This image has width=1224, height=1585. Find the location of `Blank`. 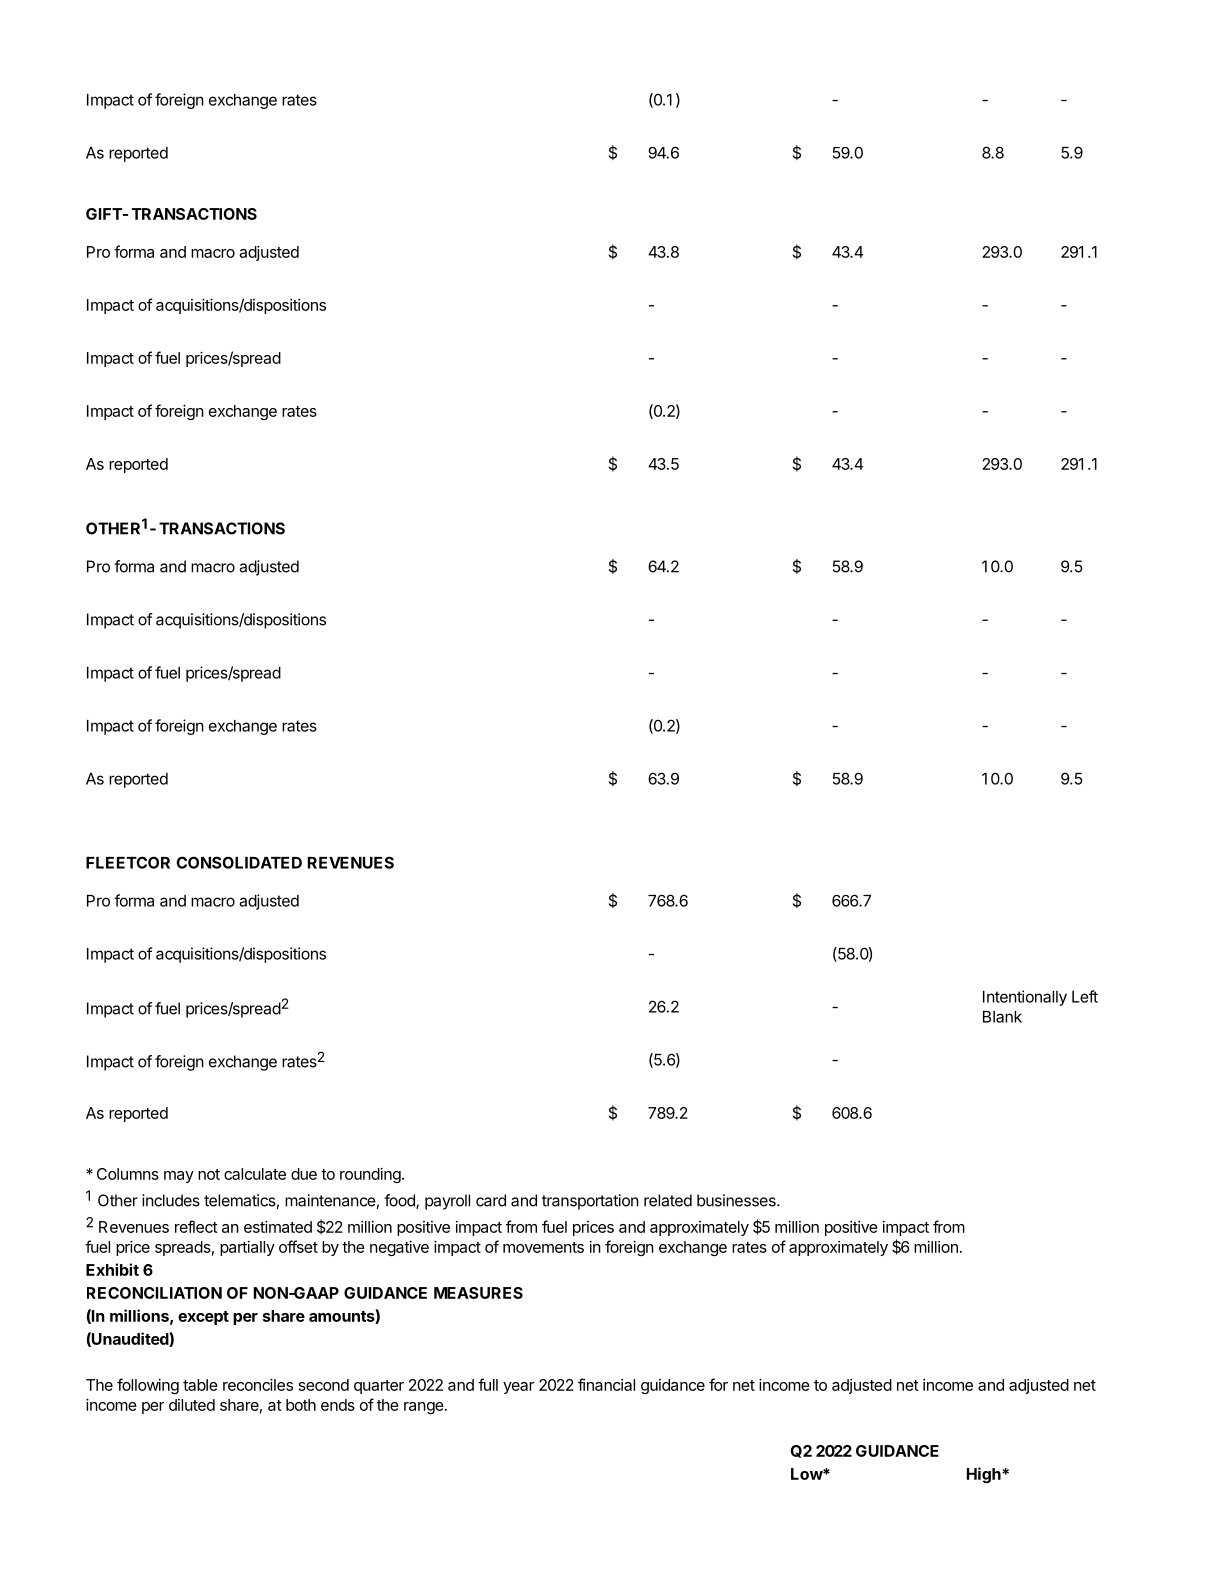

Blank is located at coordinates (1002, 1017).
